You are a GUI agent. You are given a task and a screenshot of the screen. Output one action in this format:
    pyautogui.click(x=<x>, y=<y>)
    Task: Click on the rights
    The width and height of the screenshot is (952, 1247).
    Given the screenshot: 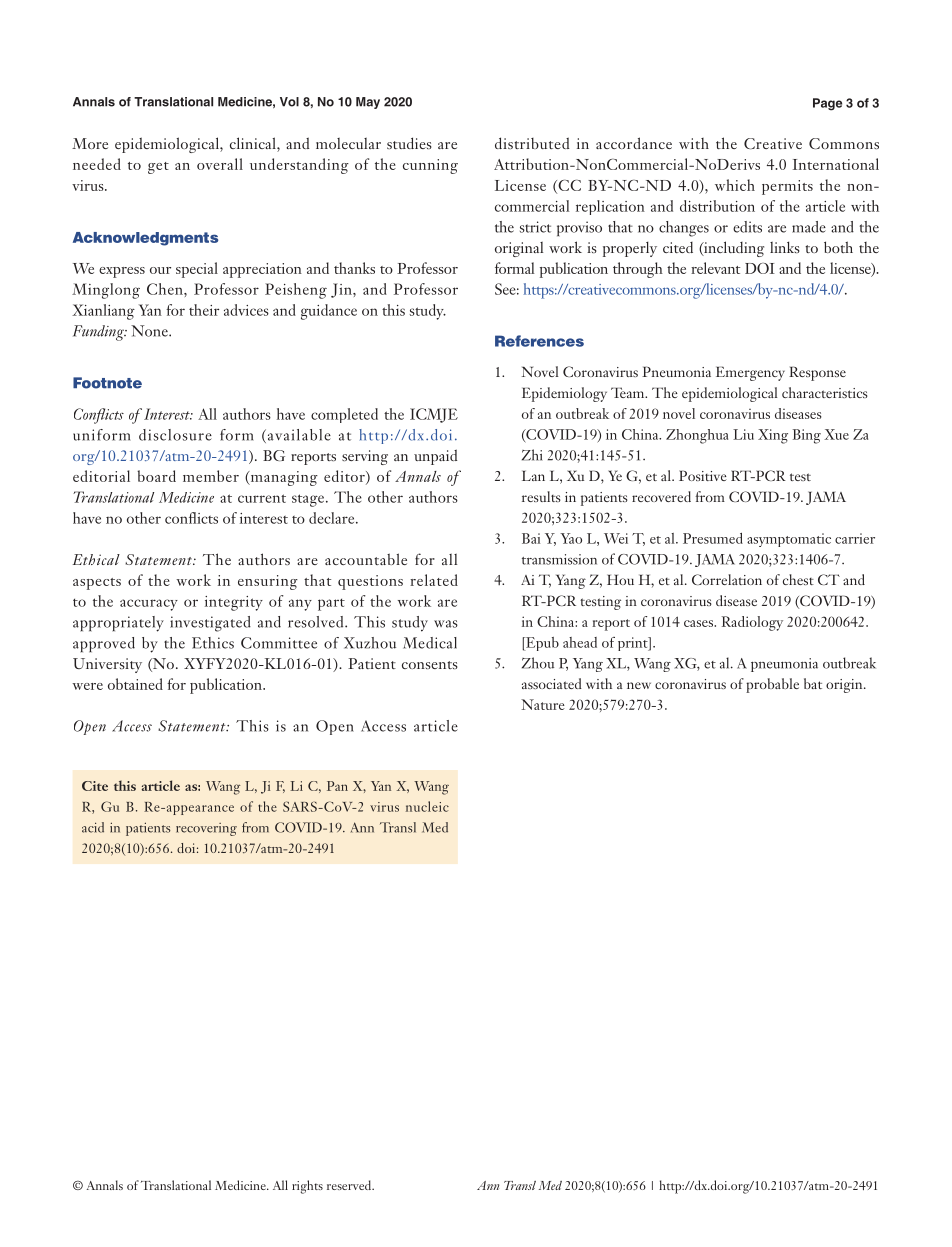 What is the action you would take?
    pyautogui.click(x=307, y=1187)
